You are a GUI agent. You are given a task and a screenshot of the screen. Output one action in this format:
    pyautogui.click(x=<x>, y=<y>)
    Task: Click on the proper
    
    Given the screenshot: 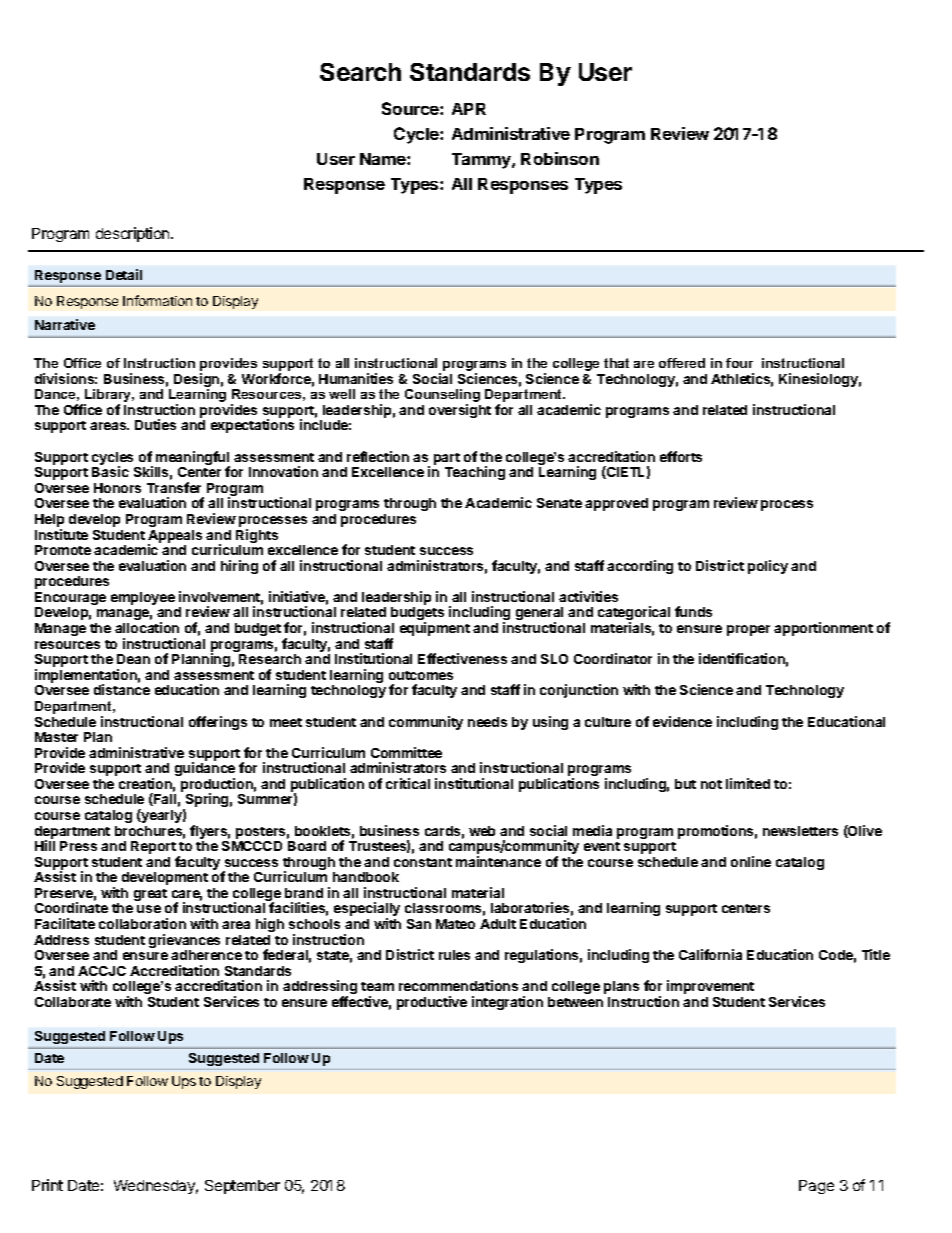 What is the action you would take?
    pyautogui.click(x=748, y=630)
